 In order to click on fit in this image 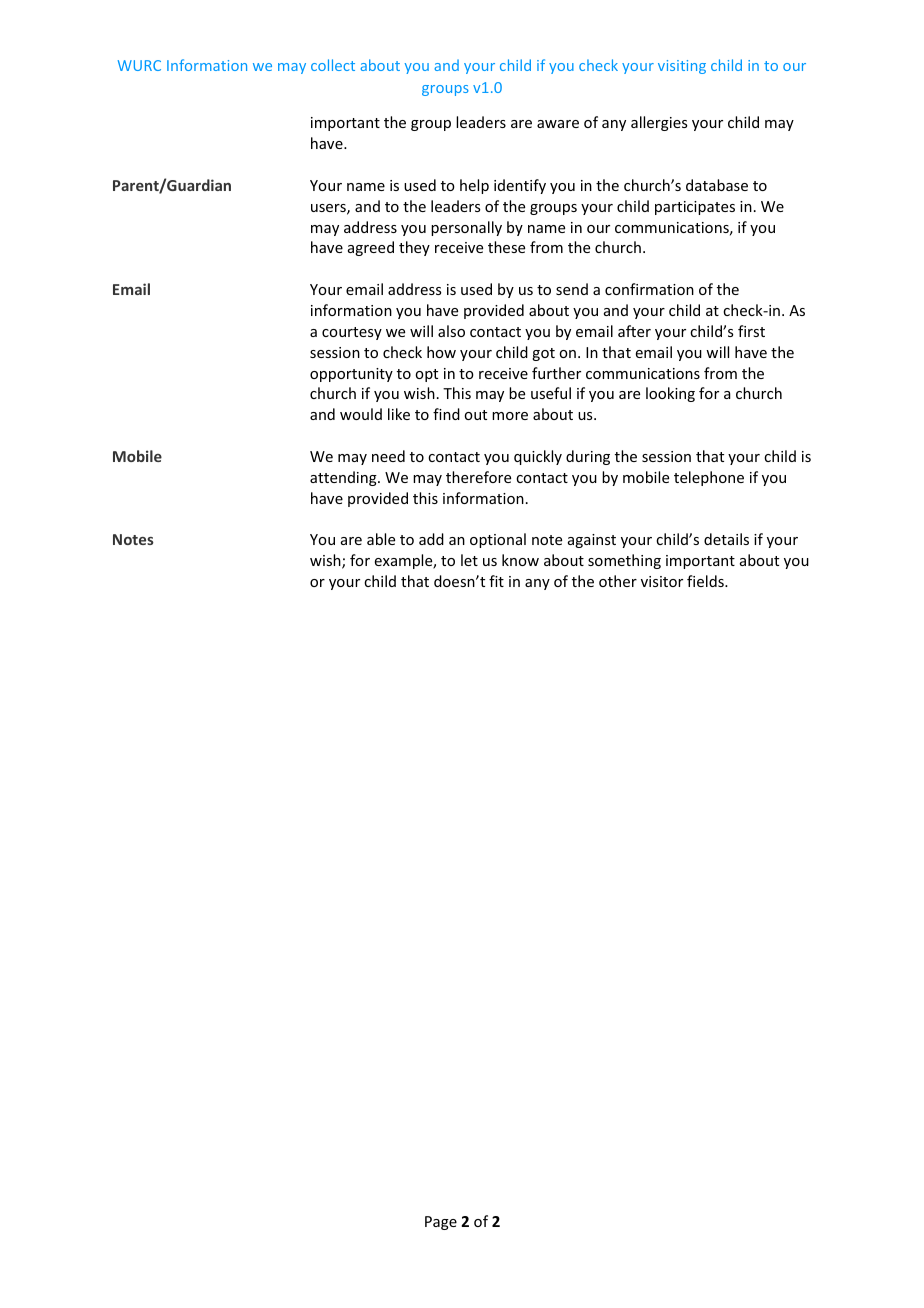, I will do `click(496, 581)`.
